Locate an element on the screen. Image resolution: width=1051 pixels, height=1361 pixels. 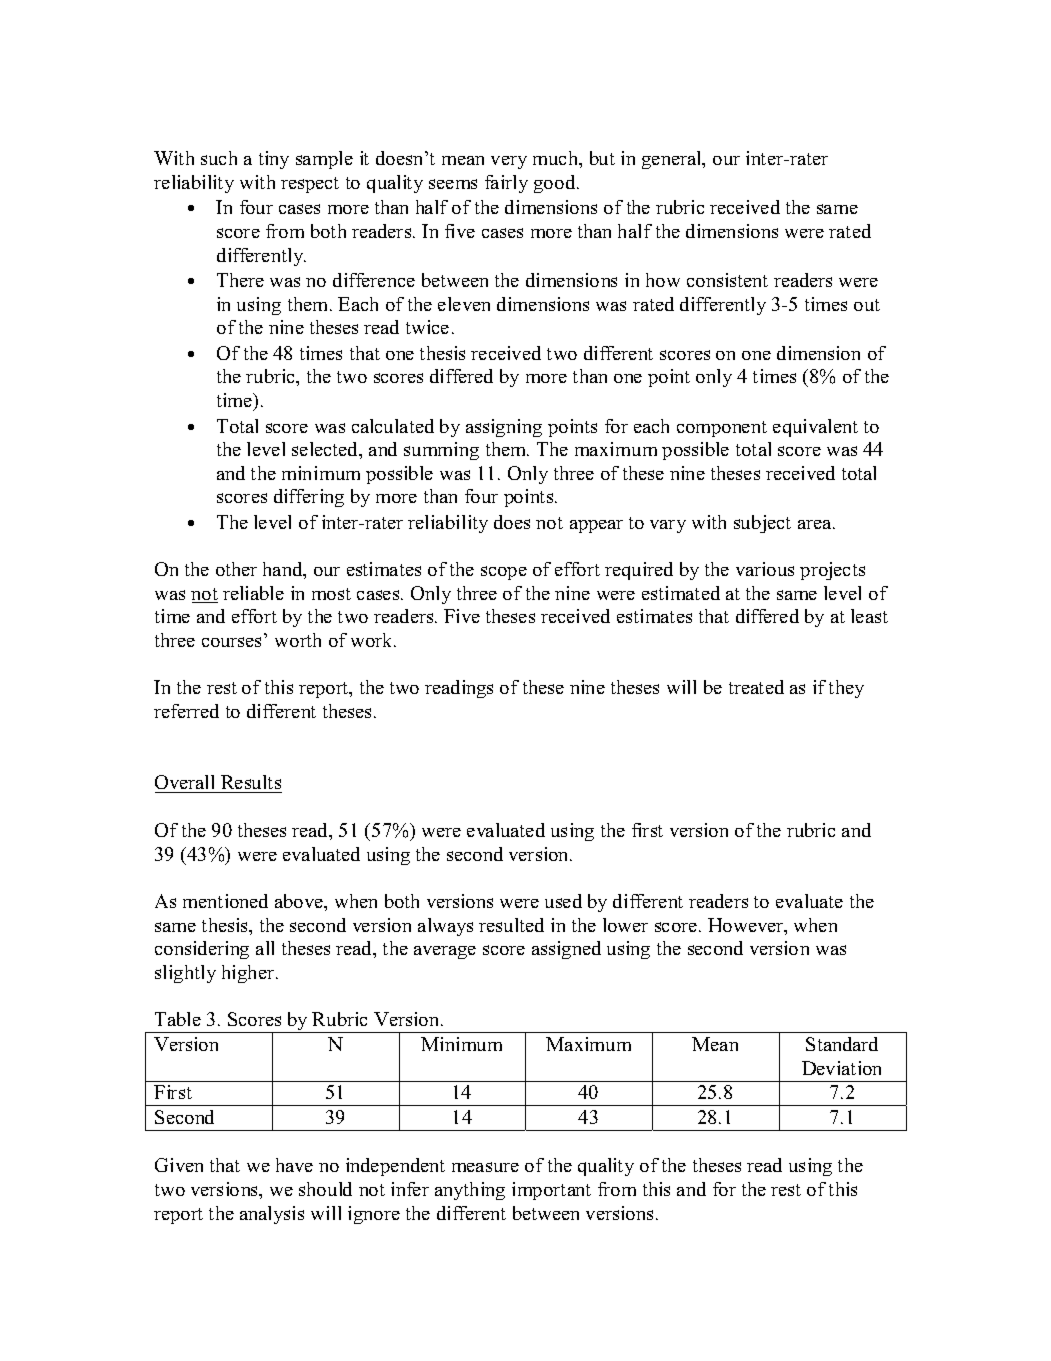
fairly is located at coordinates (506, 184).
